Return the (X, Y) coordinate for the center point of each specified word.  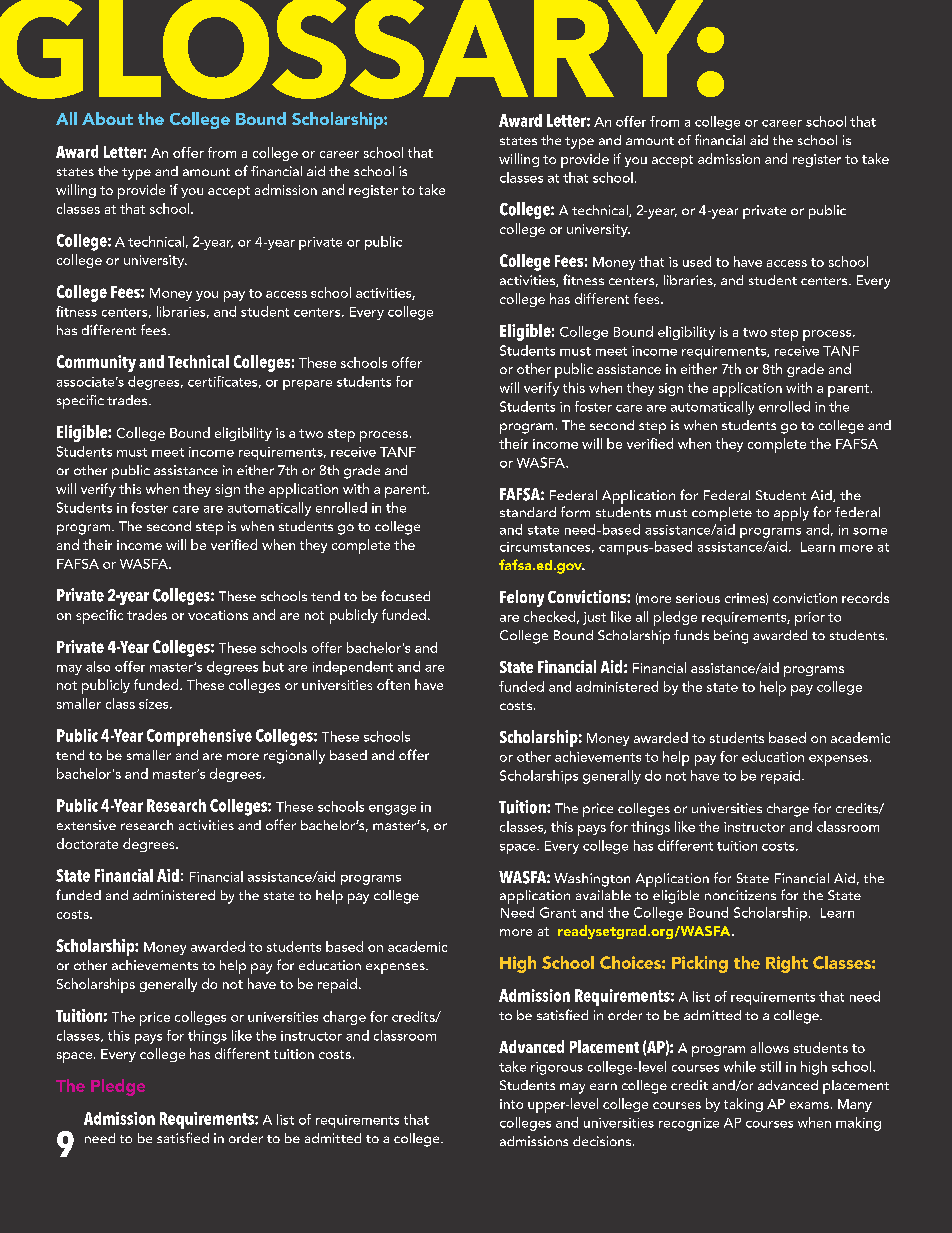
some (870, 531)
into (511, 1104)
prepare (307, 385)
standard (528, 512)
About (107, 118)
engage (392, 810)
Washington (592, 880)
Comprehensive (199, 737)
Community (96, 363)
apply (791, 514)
